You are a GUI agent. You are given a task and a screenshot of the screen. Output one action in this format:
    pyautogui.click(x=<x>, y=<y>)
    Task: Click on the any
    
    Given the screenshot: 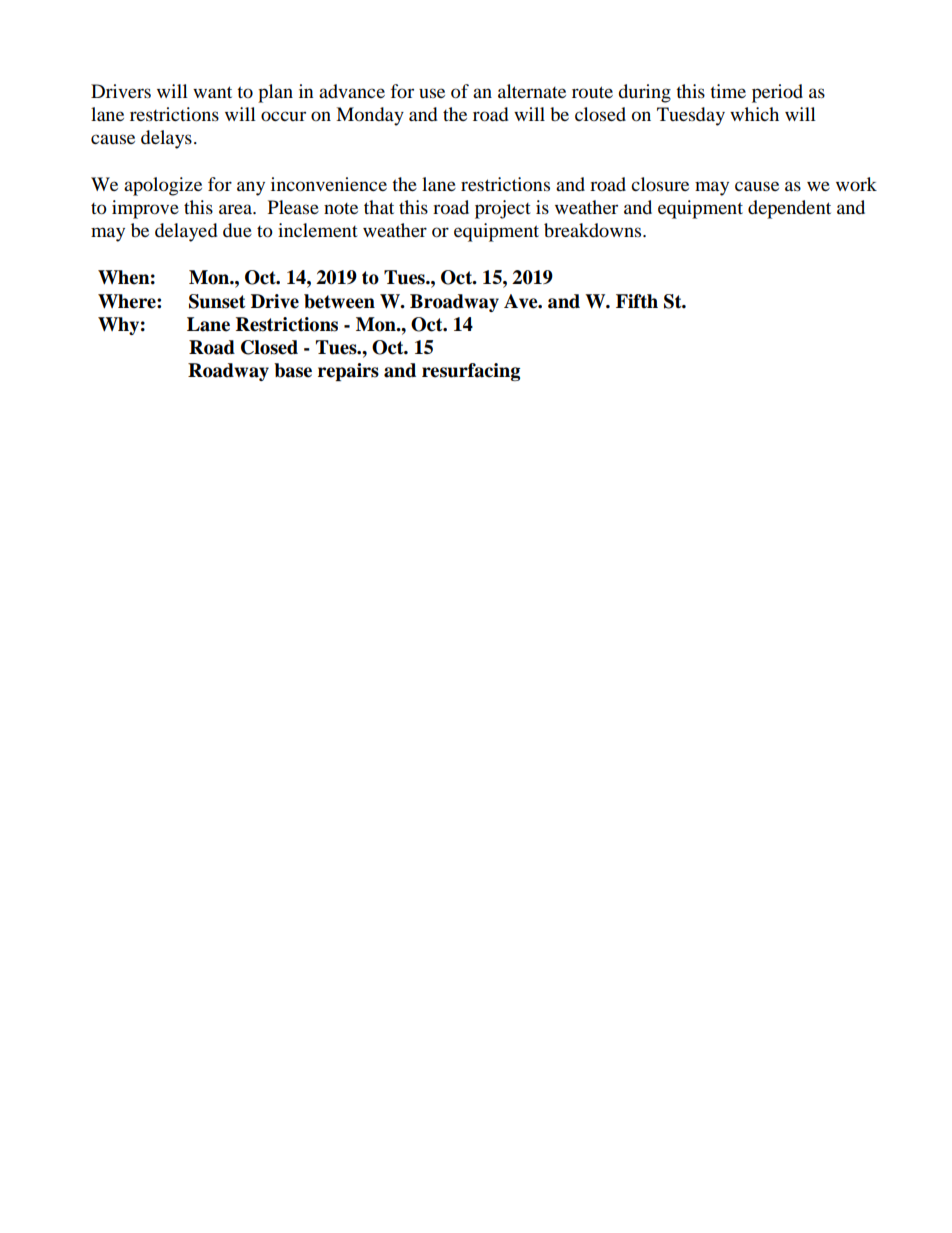 What is the action you would take?
    pyautogui.click(x=251, y=188)
